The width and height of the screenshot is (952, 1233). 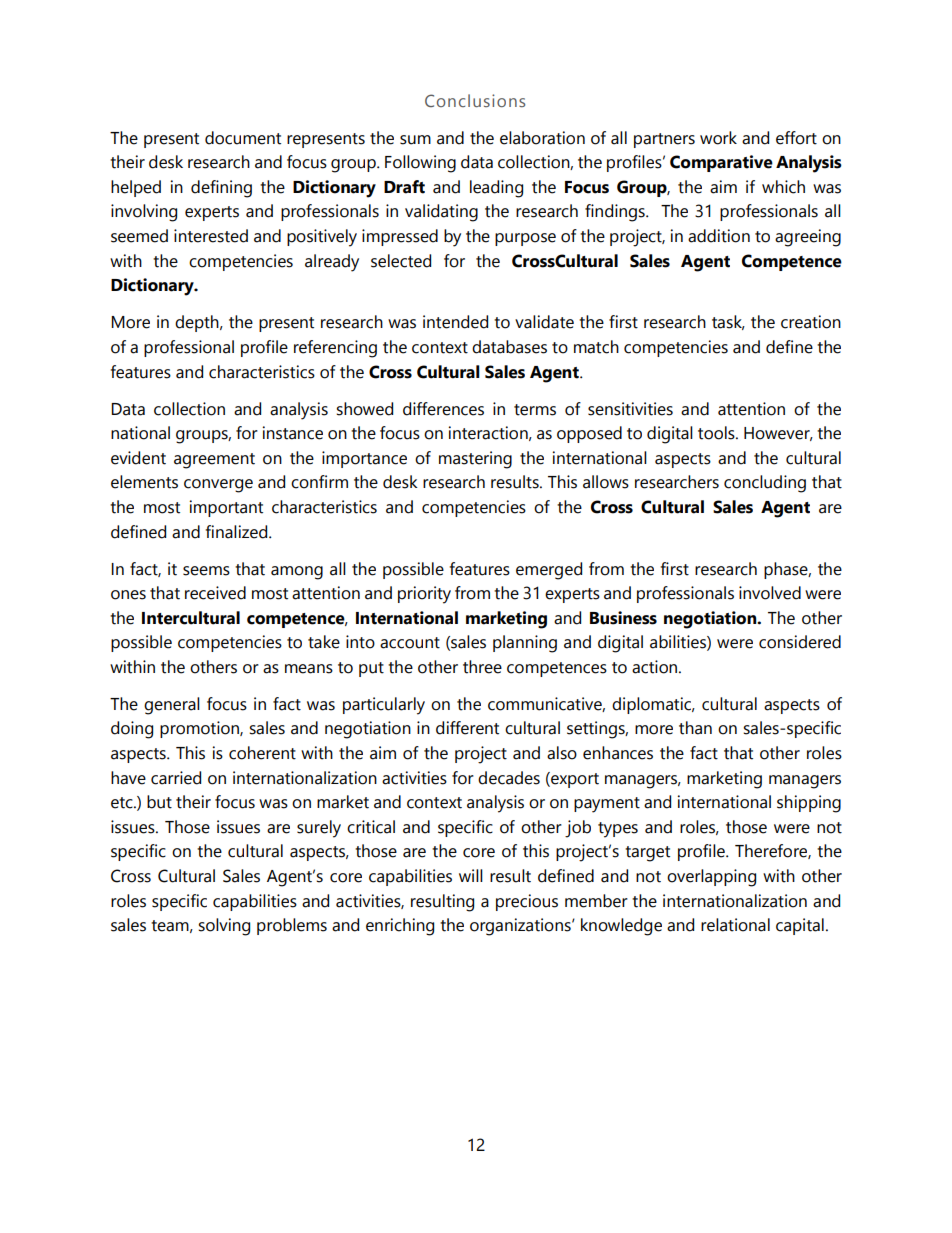 I want to click on differences, so click(x=443, y=409).
